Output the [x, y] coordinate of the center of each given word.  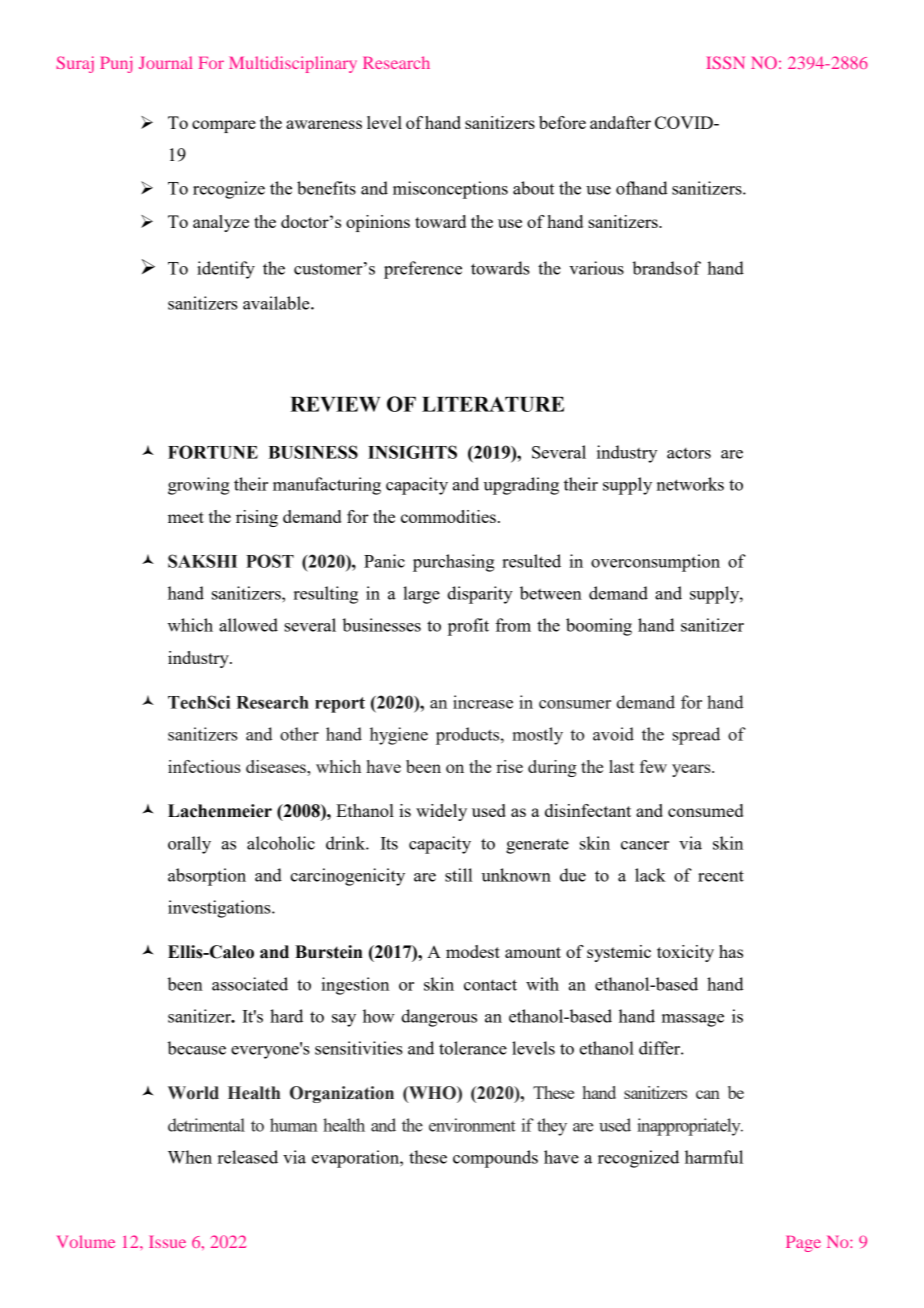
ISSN [725, 62]
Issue [167, 1242]
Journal [165, 62]
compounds [495, 1159]
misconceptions [450, 190]
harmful [714, 1157]
